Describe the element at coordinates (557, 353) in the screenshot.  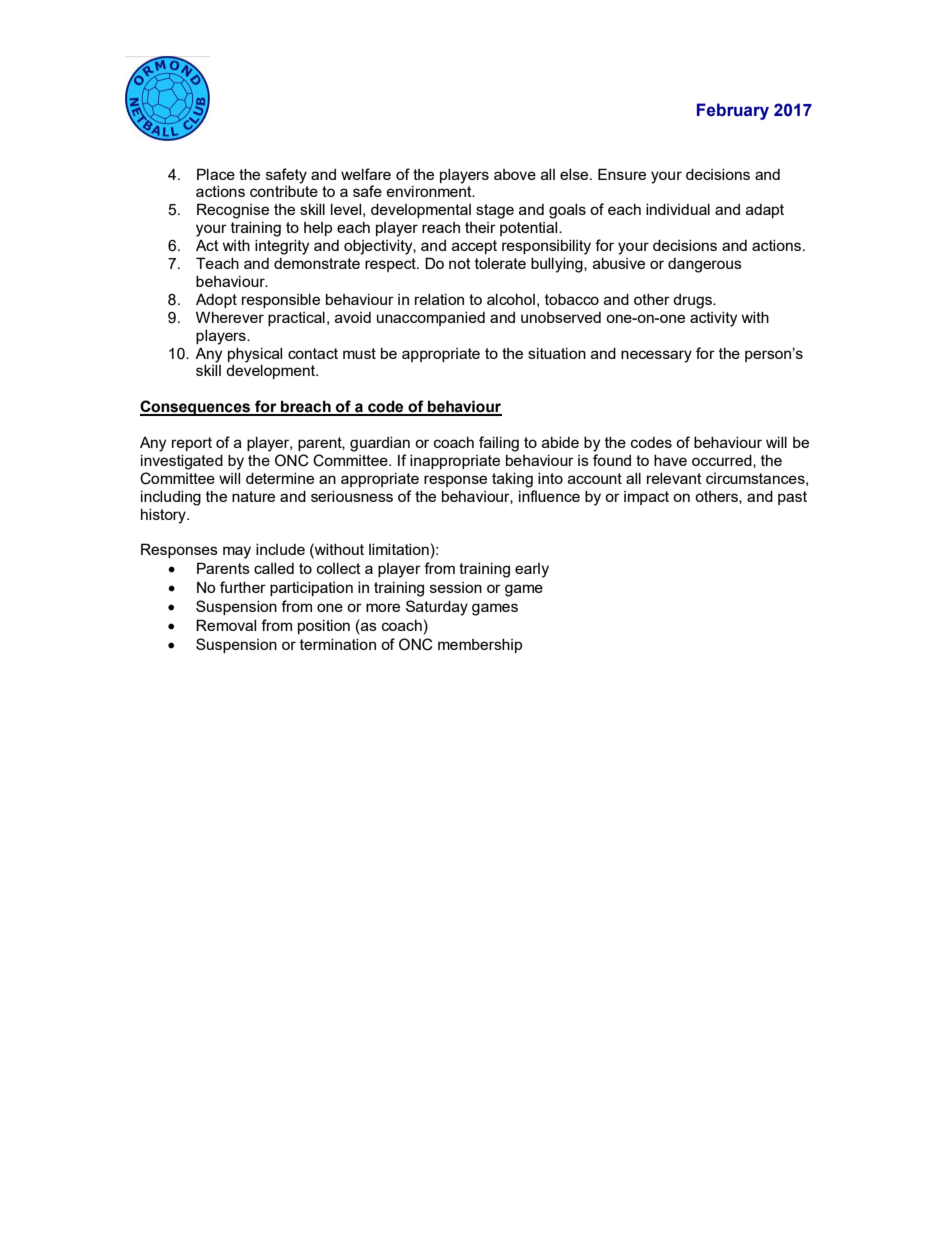
I see `situation` at that location.
